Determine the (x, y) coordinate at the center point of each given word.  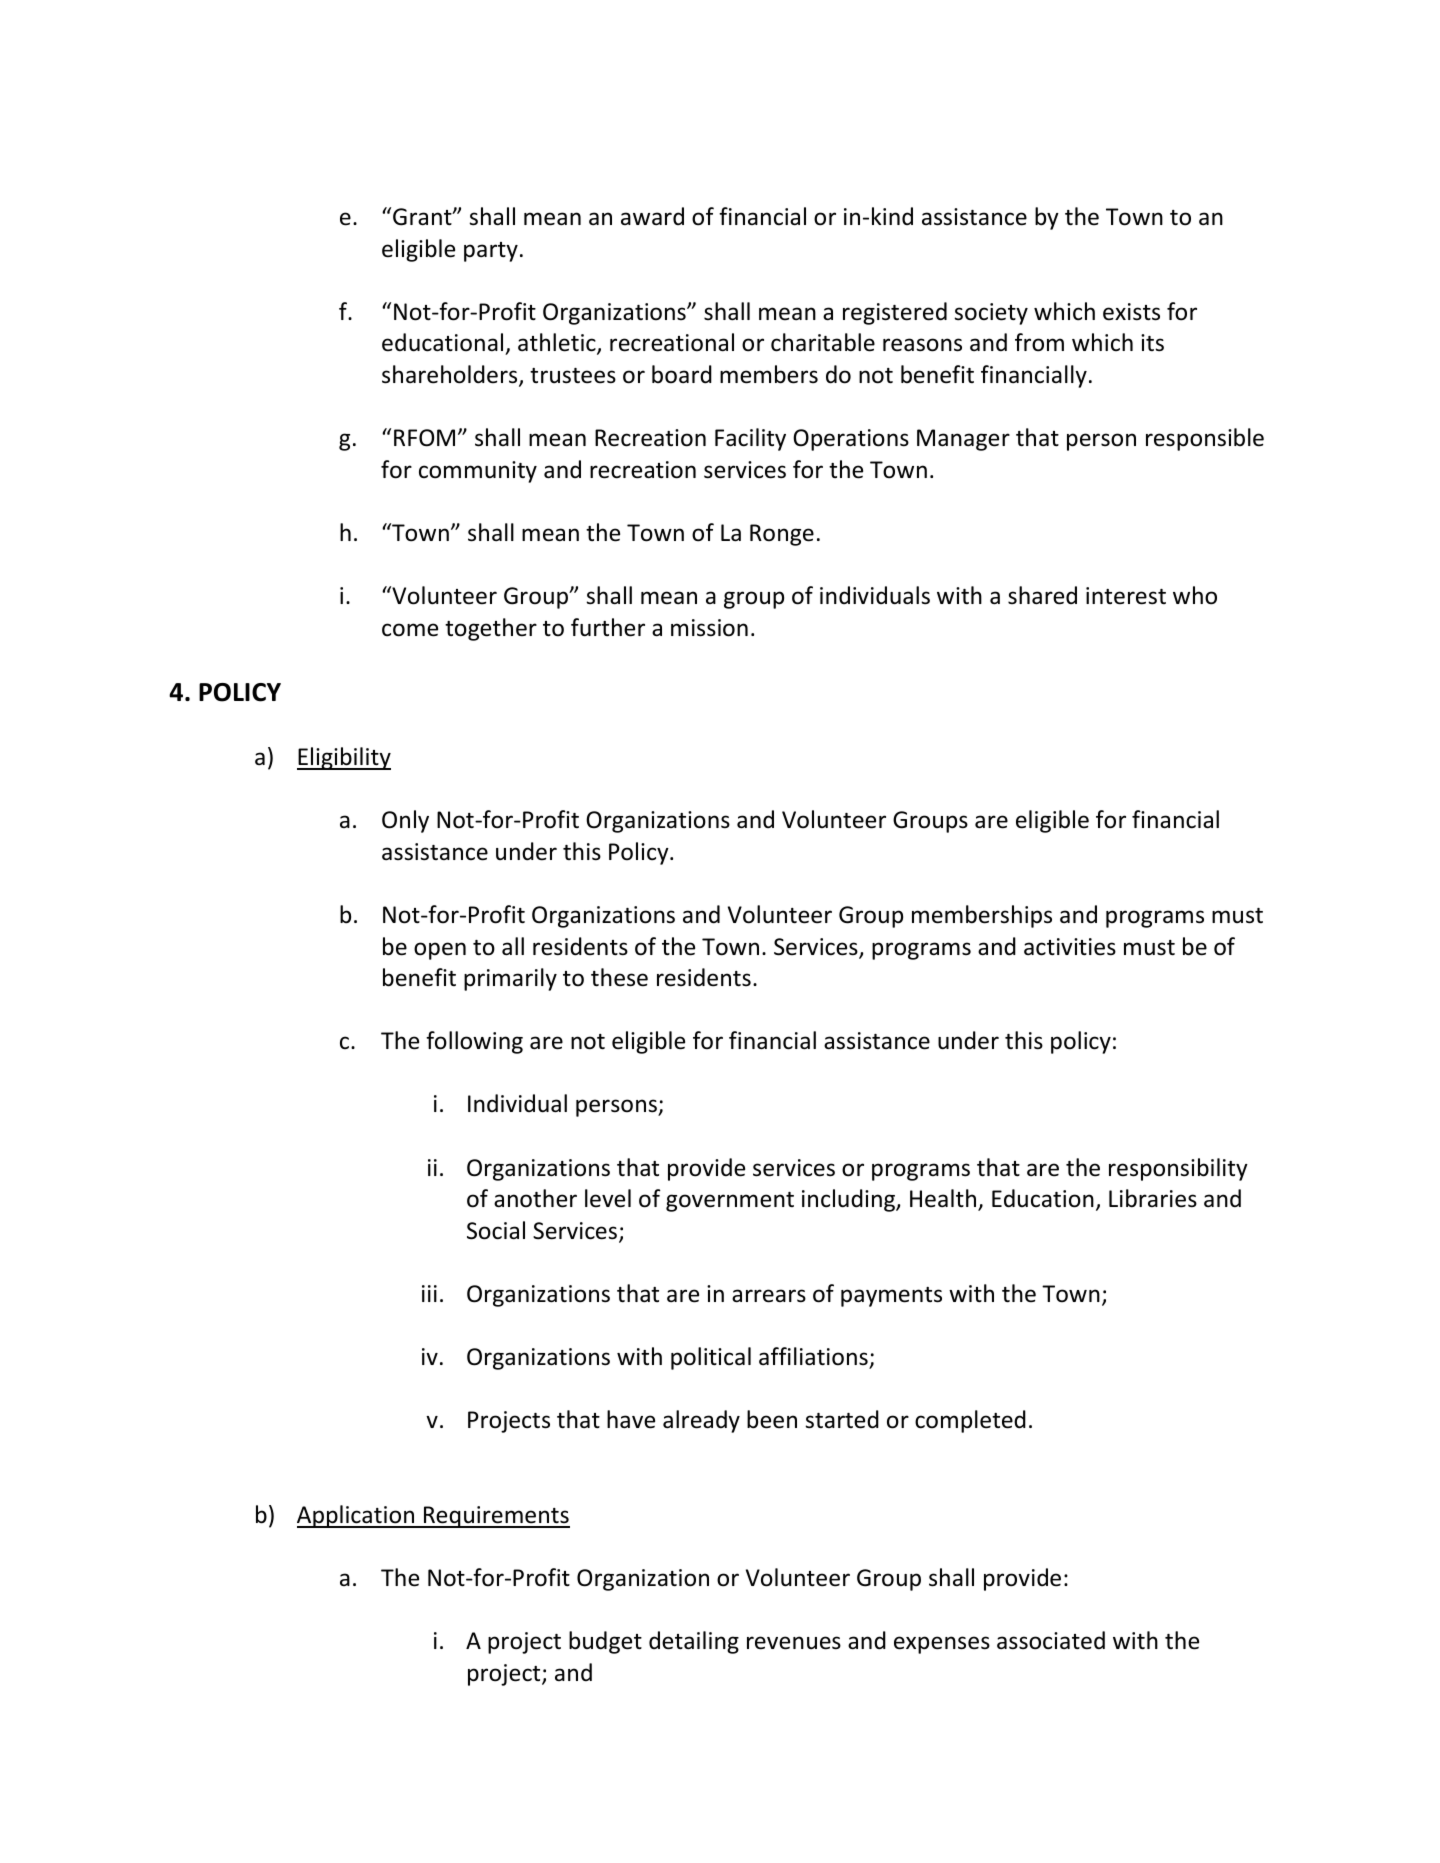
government (730, 1202)
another (535, 1198)
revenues (794, 1643)
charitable (823, 342)
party (491, 252)
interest (1126, 596)
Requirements (496, 1517)
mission (709, 628)
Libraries (1153, 1198)
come (410, 630)
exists (1131, 312)
